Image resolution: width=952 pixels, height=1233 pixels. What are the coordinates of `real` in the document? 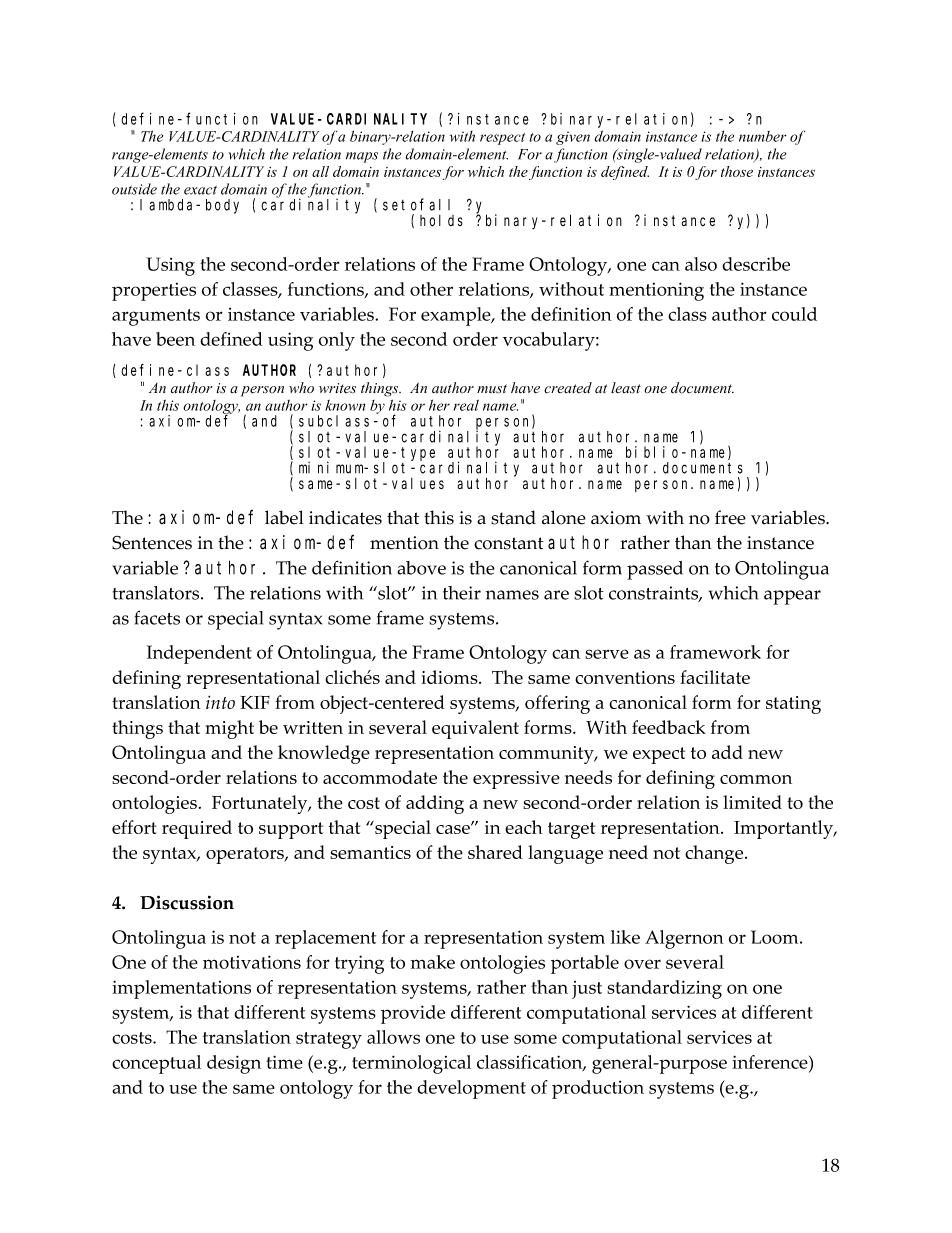 It's located at (466, 405).
